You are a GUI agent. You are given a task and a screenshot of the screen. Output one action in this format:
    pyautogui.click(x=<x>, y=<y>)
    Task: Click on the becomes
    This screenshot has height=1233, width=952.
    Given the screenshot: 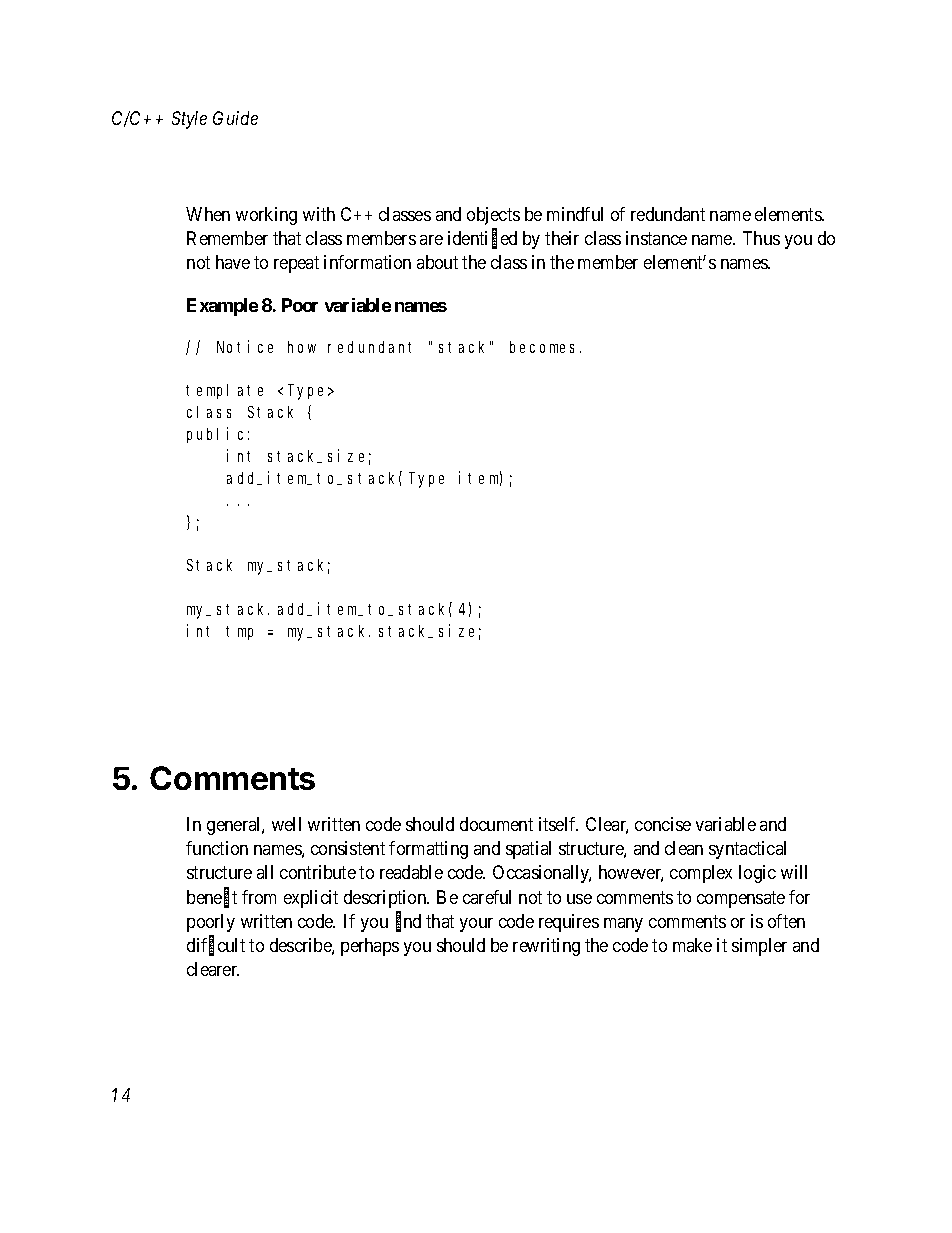 What is the action you would take?
    pyautogui.click(x=545, y=347)
